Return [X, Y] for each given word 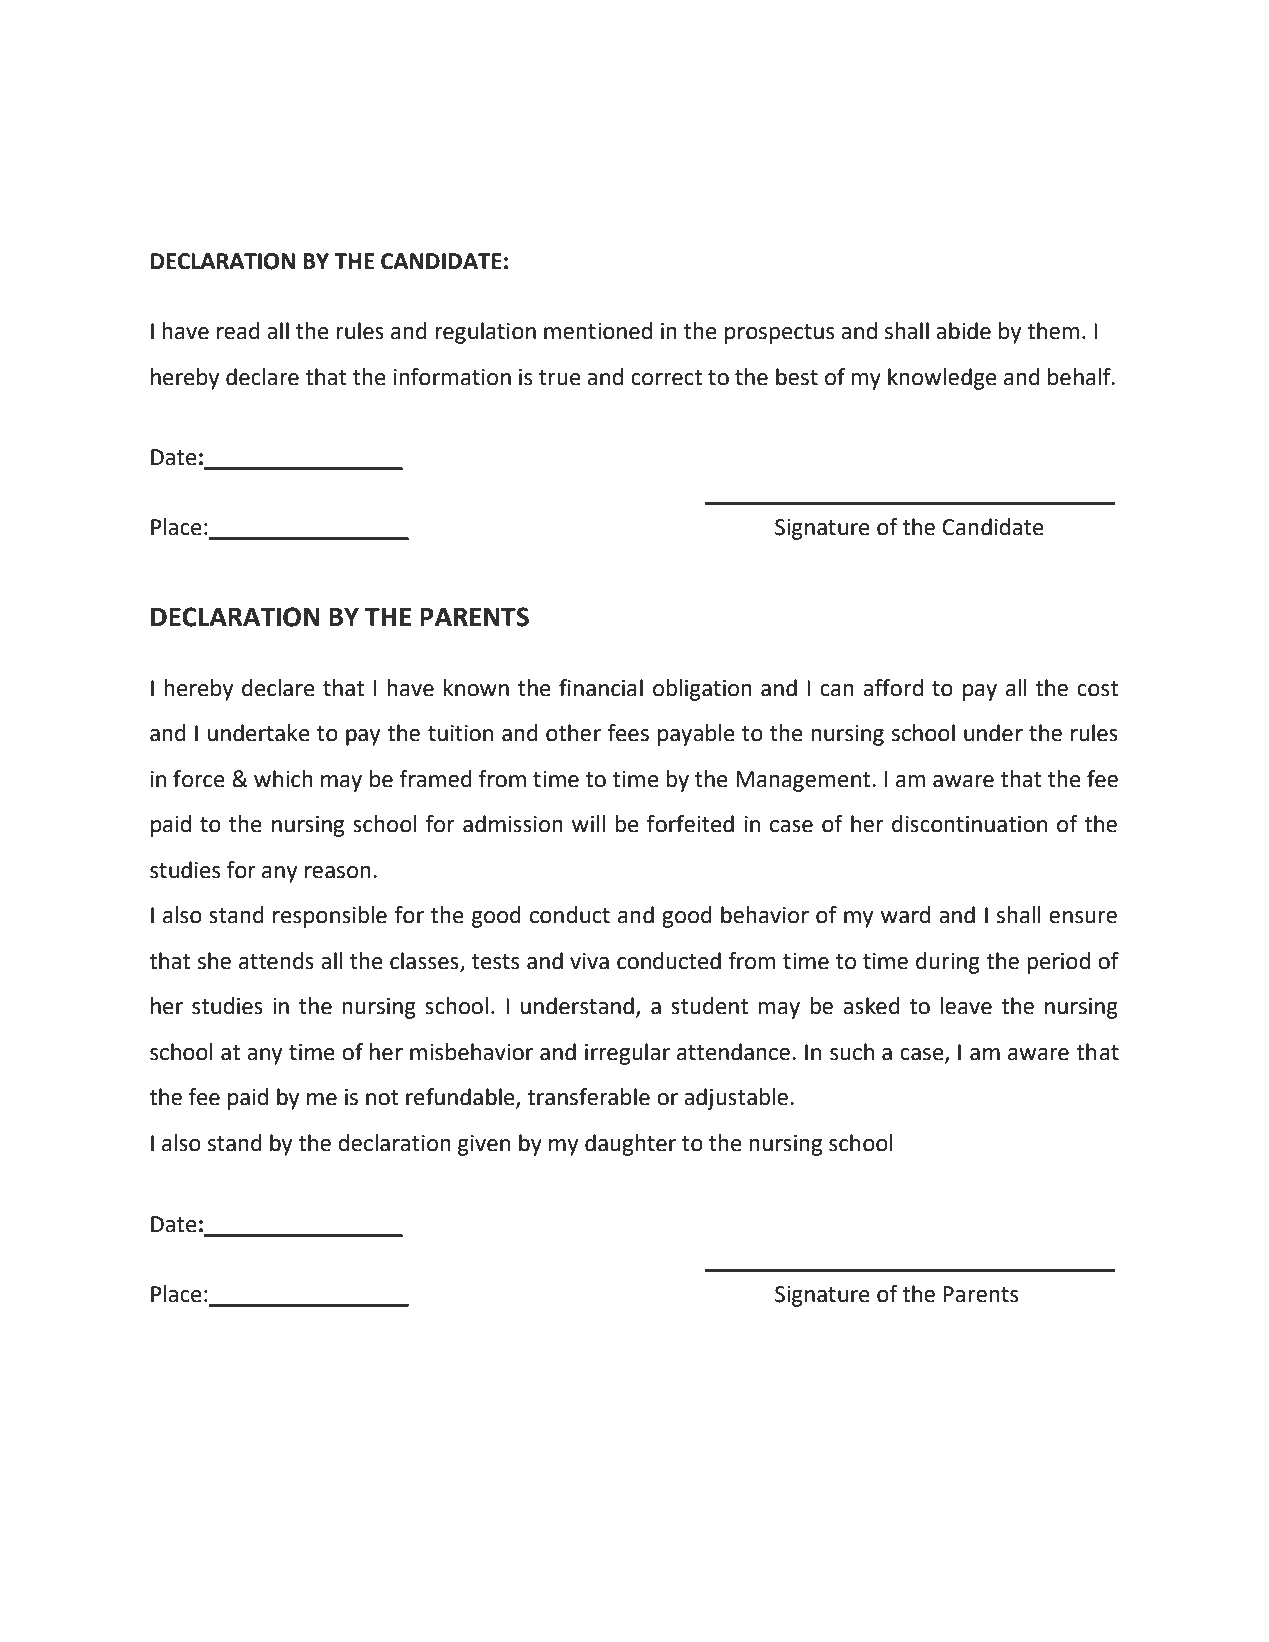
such [852, 1052]
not [382, 1098]
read [238, 331]
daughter [630, 1145]
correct [666, 378]
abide [963, 331]
